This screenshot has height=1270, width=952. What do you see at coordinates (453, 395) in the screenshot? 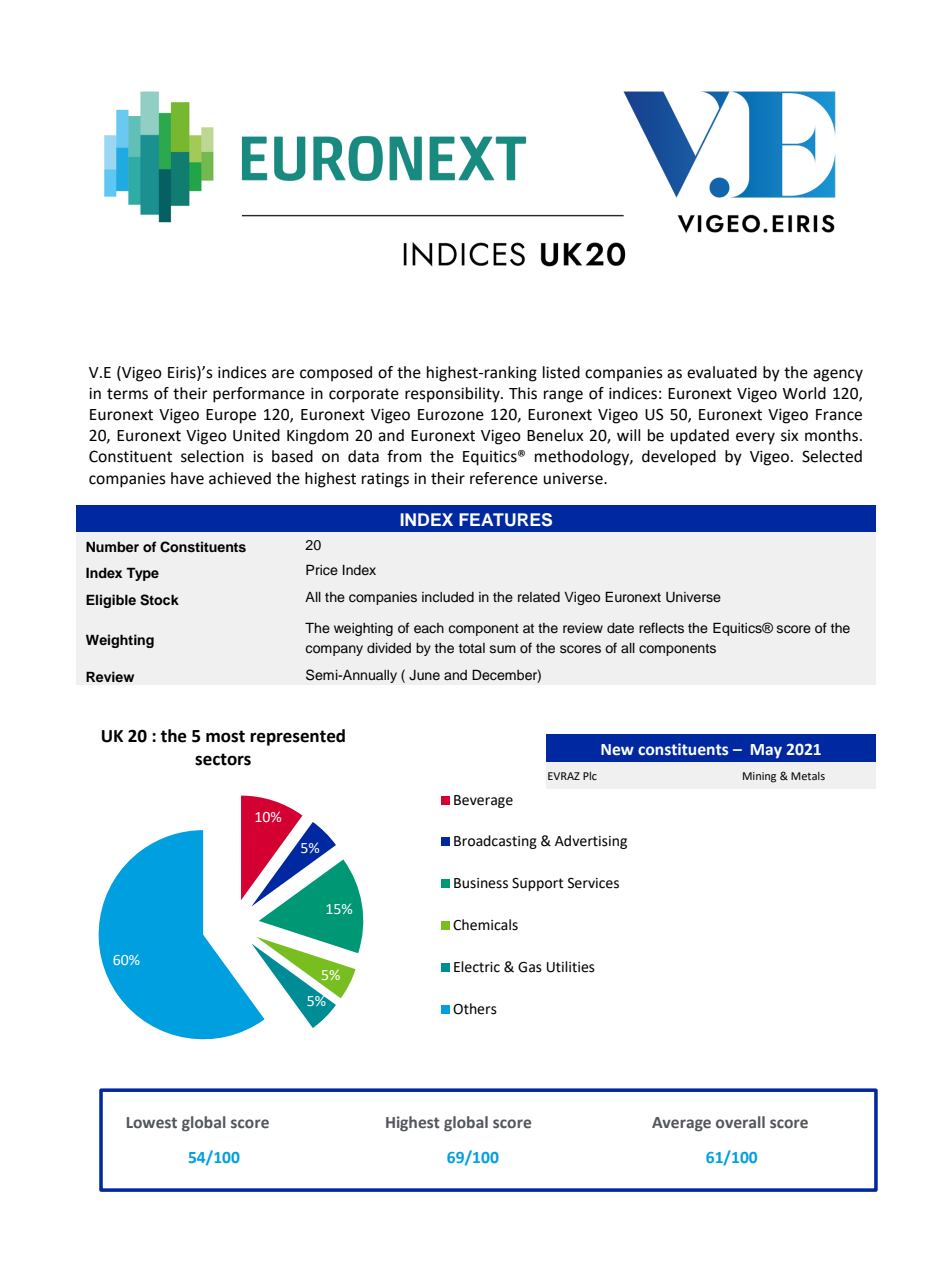
I see `responsibility` at bounding box center [453, 395].
